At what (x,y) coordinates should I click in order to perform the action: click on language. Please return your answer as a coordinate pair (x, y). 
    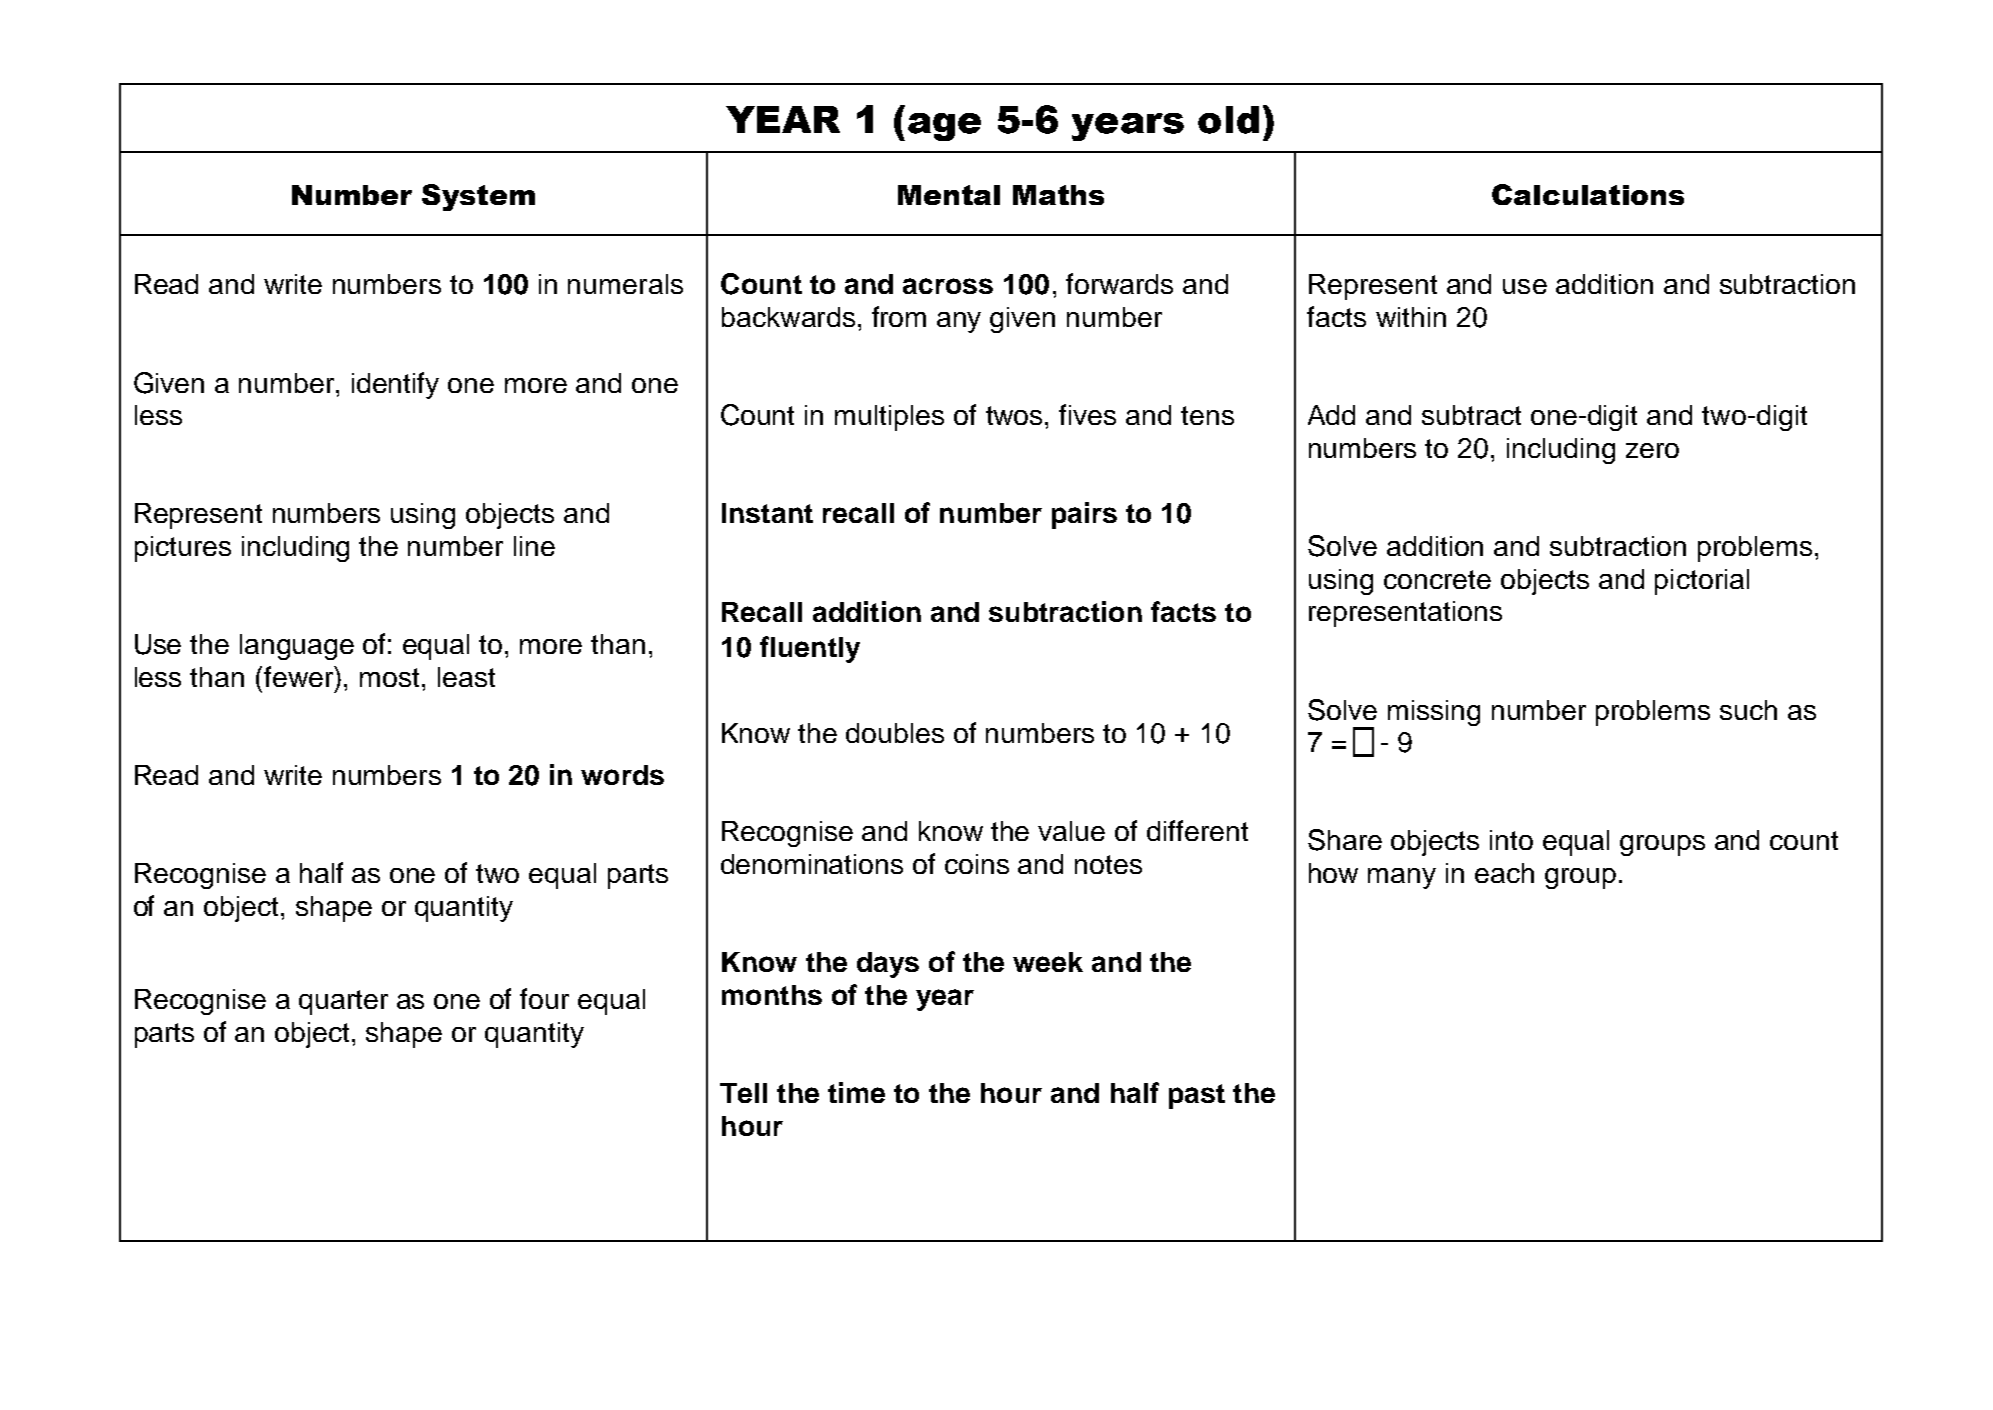
    Looking at the image, I should click on (297, 647).
